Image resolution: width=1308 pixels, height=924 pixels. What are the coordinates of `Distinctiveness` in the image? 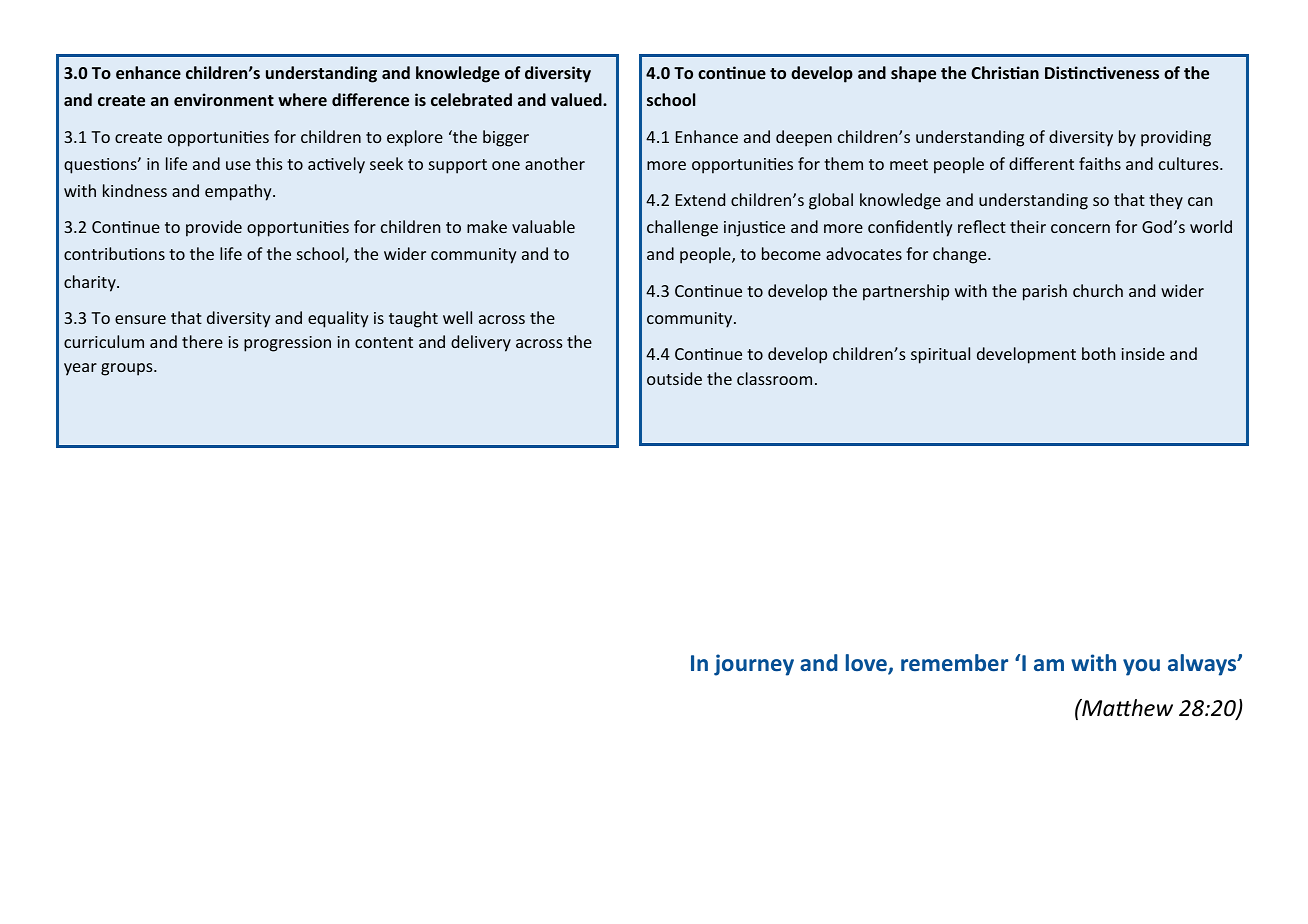 It's located at (1102, 72).
